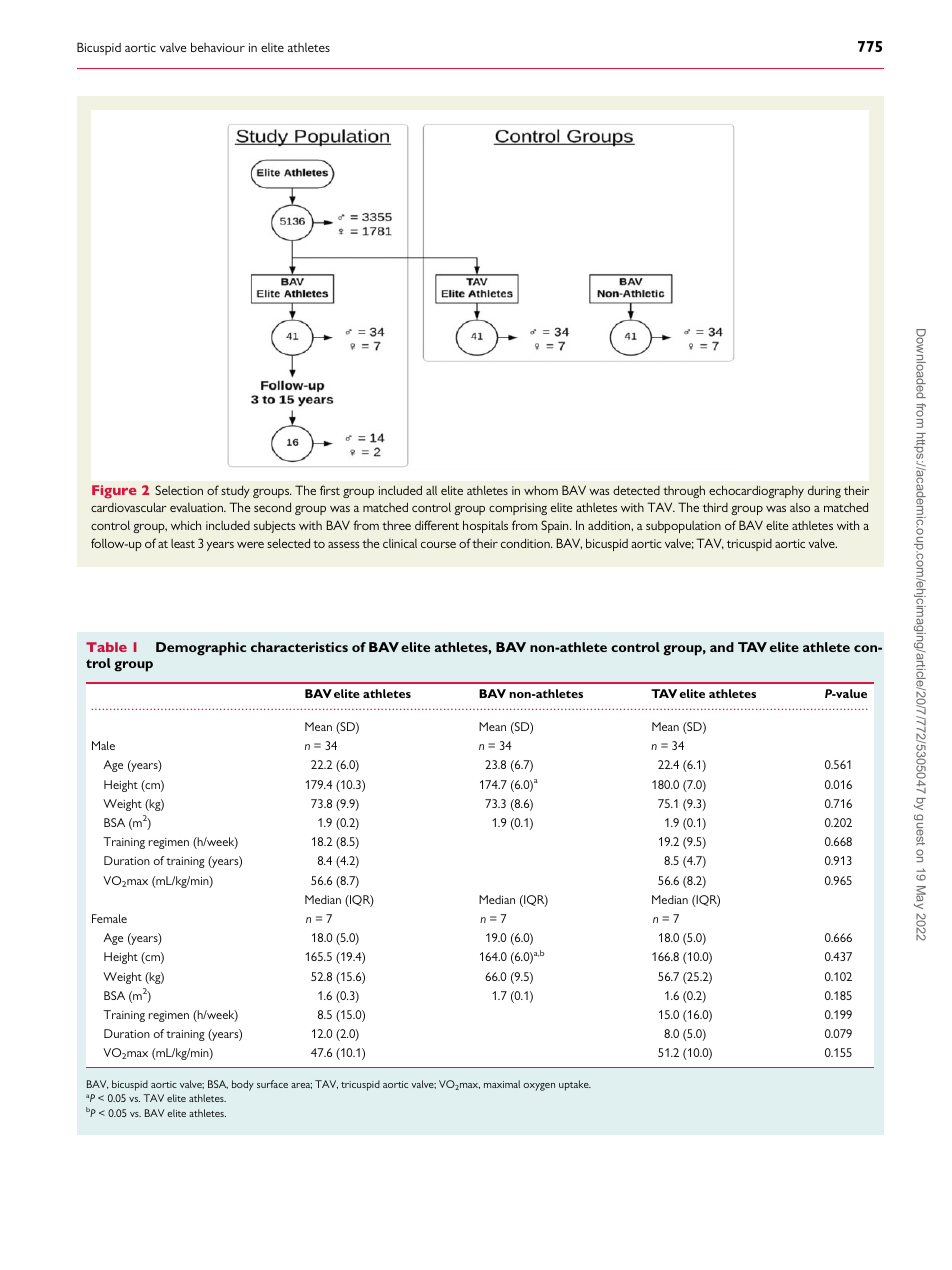 The width and height of the document is (952, 1270). What do you see at coordinates (243, 1085) in the document?
I see `body` at bounding box center [243, 1085].
